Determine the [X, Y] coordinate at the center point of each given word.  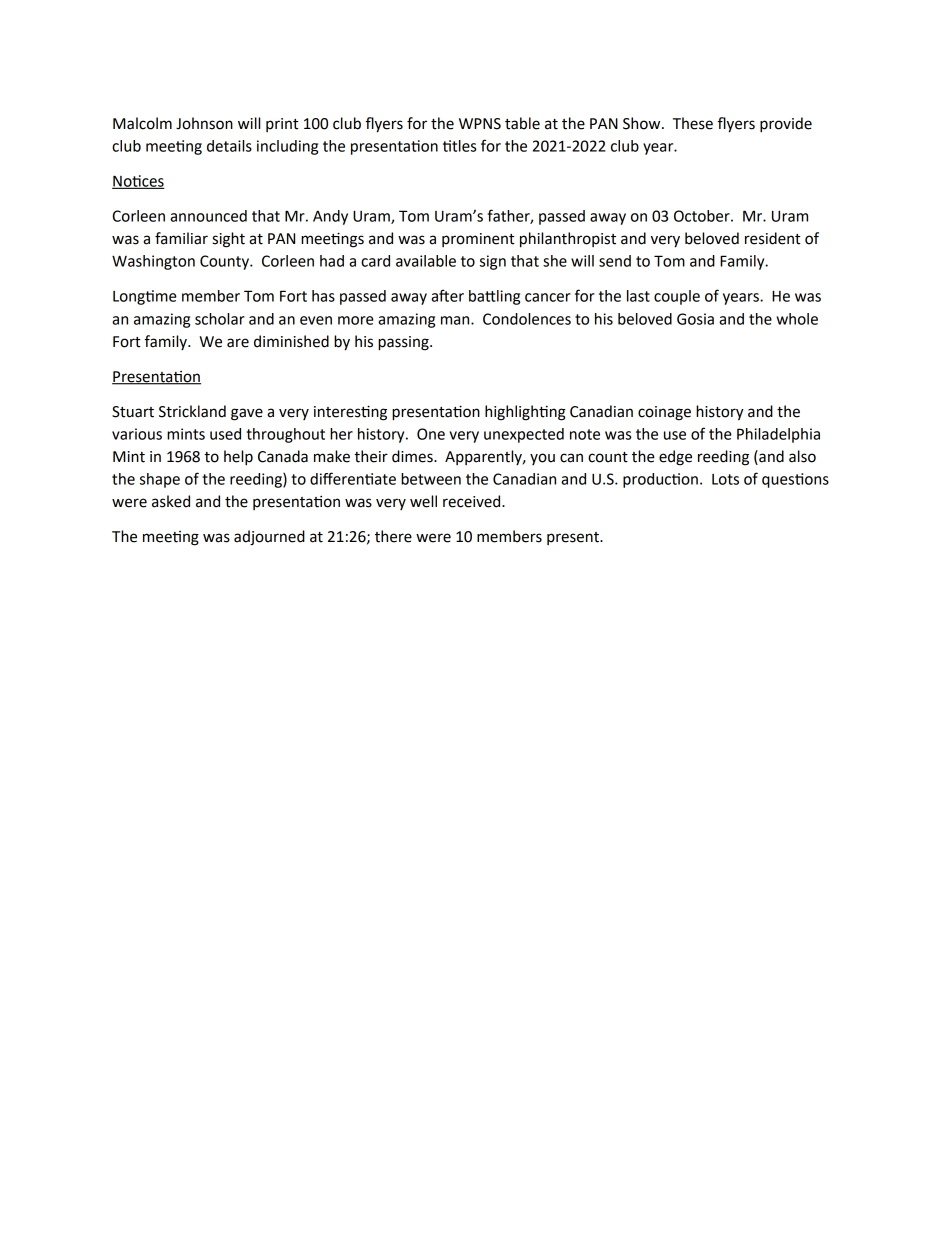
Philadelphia [778, 435]
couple [677, 297]
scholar [220, 319]
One [431, 434]
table [522, 123]
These [693, 123]
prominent [478, 240]
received [473, 501]
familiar [181, 238]
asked [171, 501]
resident [772, 238]
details [229, 146]
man [456, 320]
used [225, 434]
